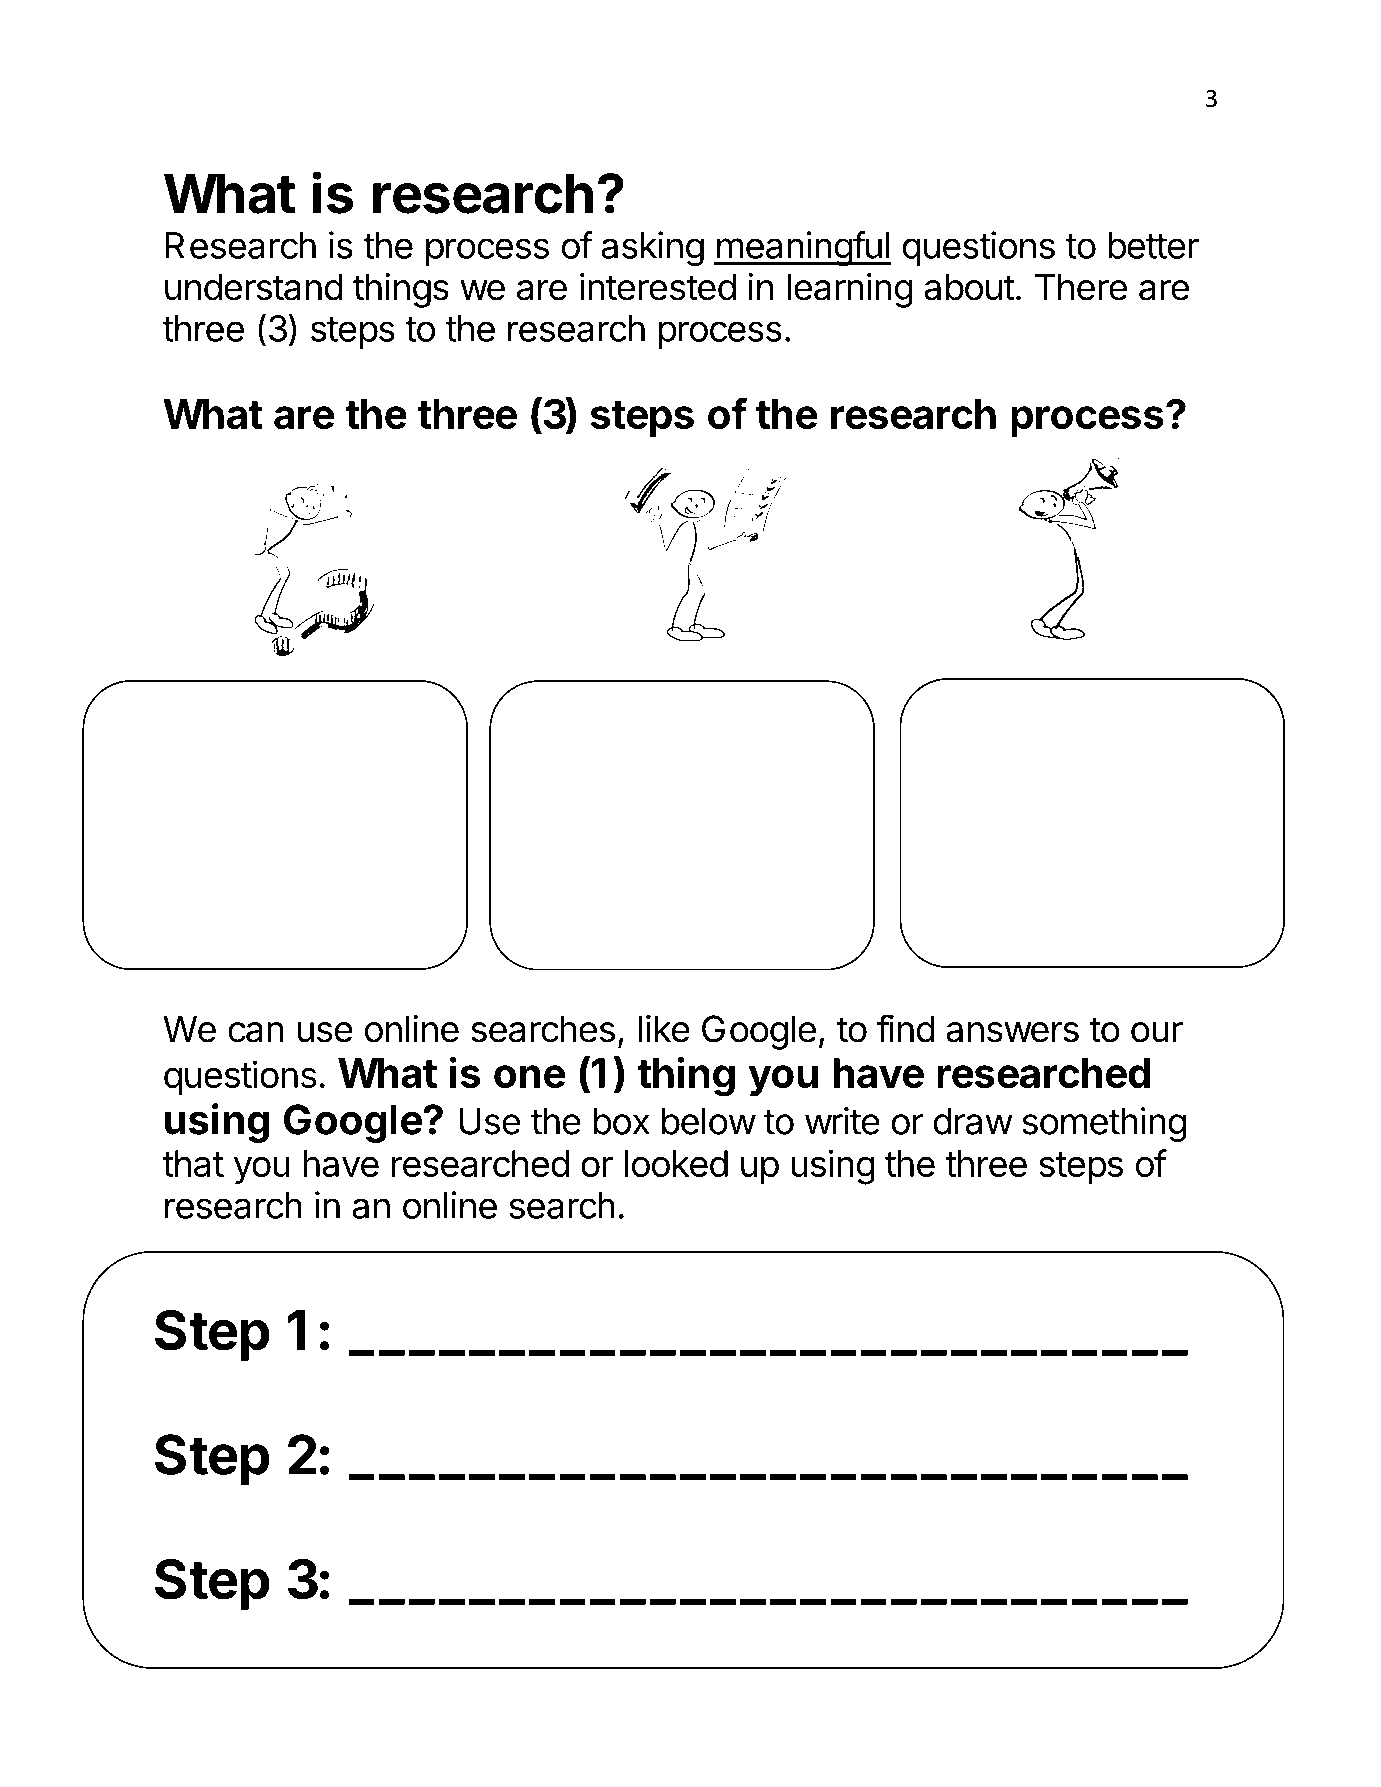 The image size is (1381, 1787). Describe the element at coordinates (1081, 287) in the page. I see `There` at that location.
